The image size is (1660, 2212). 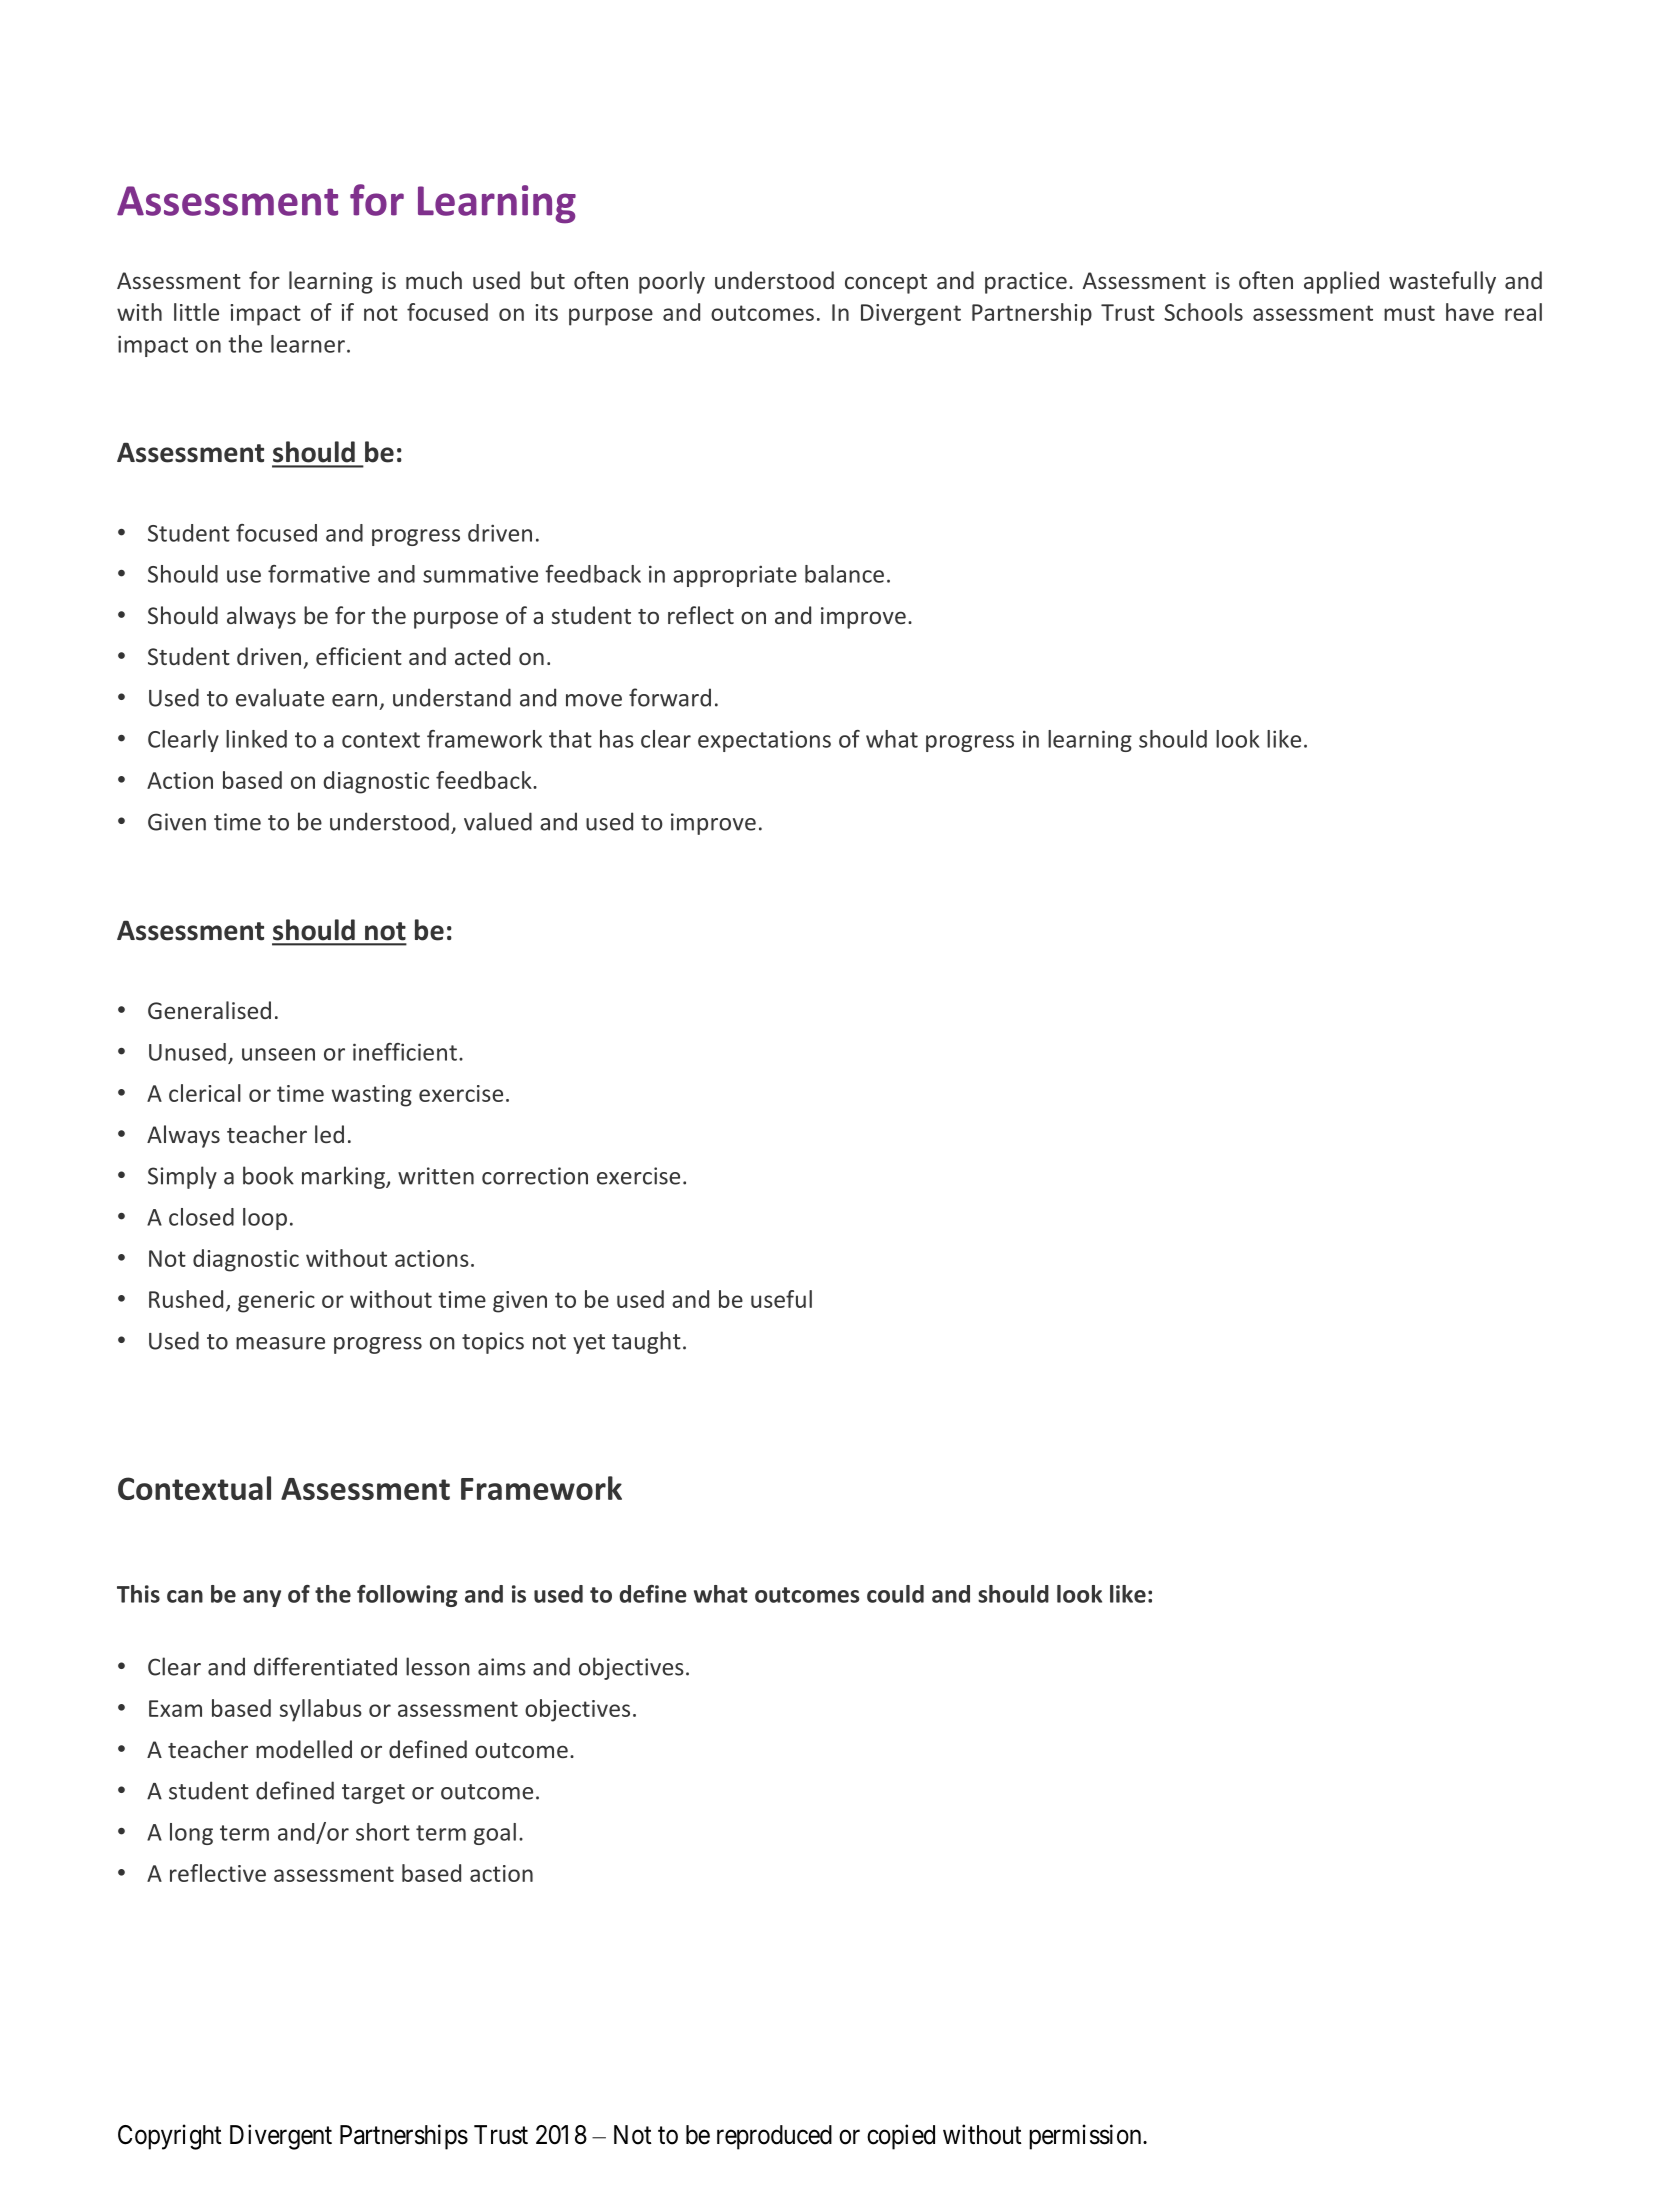 What do you see at coordinates (844, 574) in the screenshot?
I see `balance` at bounding box center [844, 574].
